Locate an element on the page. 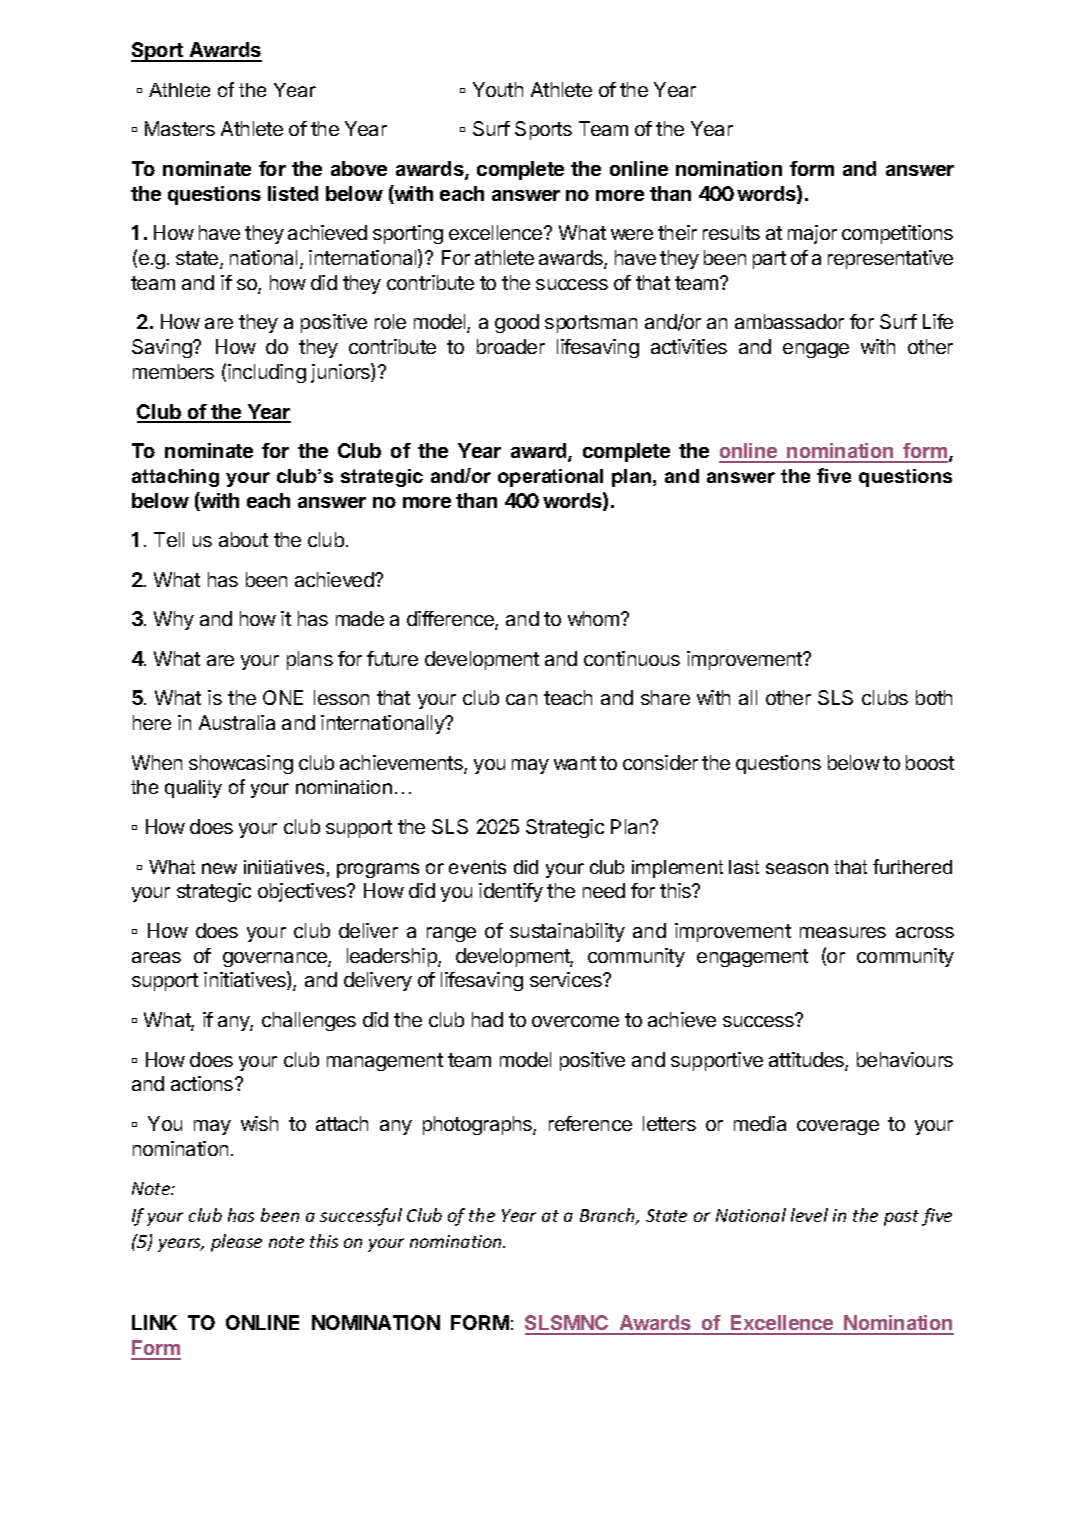 This page has height=1535, width=1085. about is located at coordinates (243, 539).
